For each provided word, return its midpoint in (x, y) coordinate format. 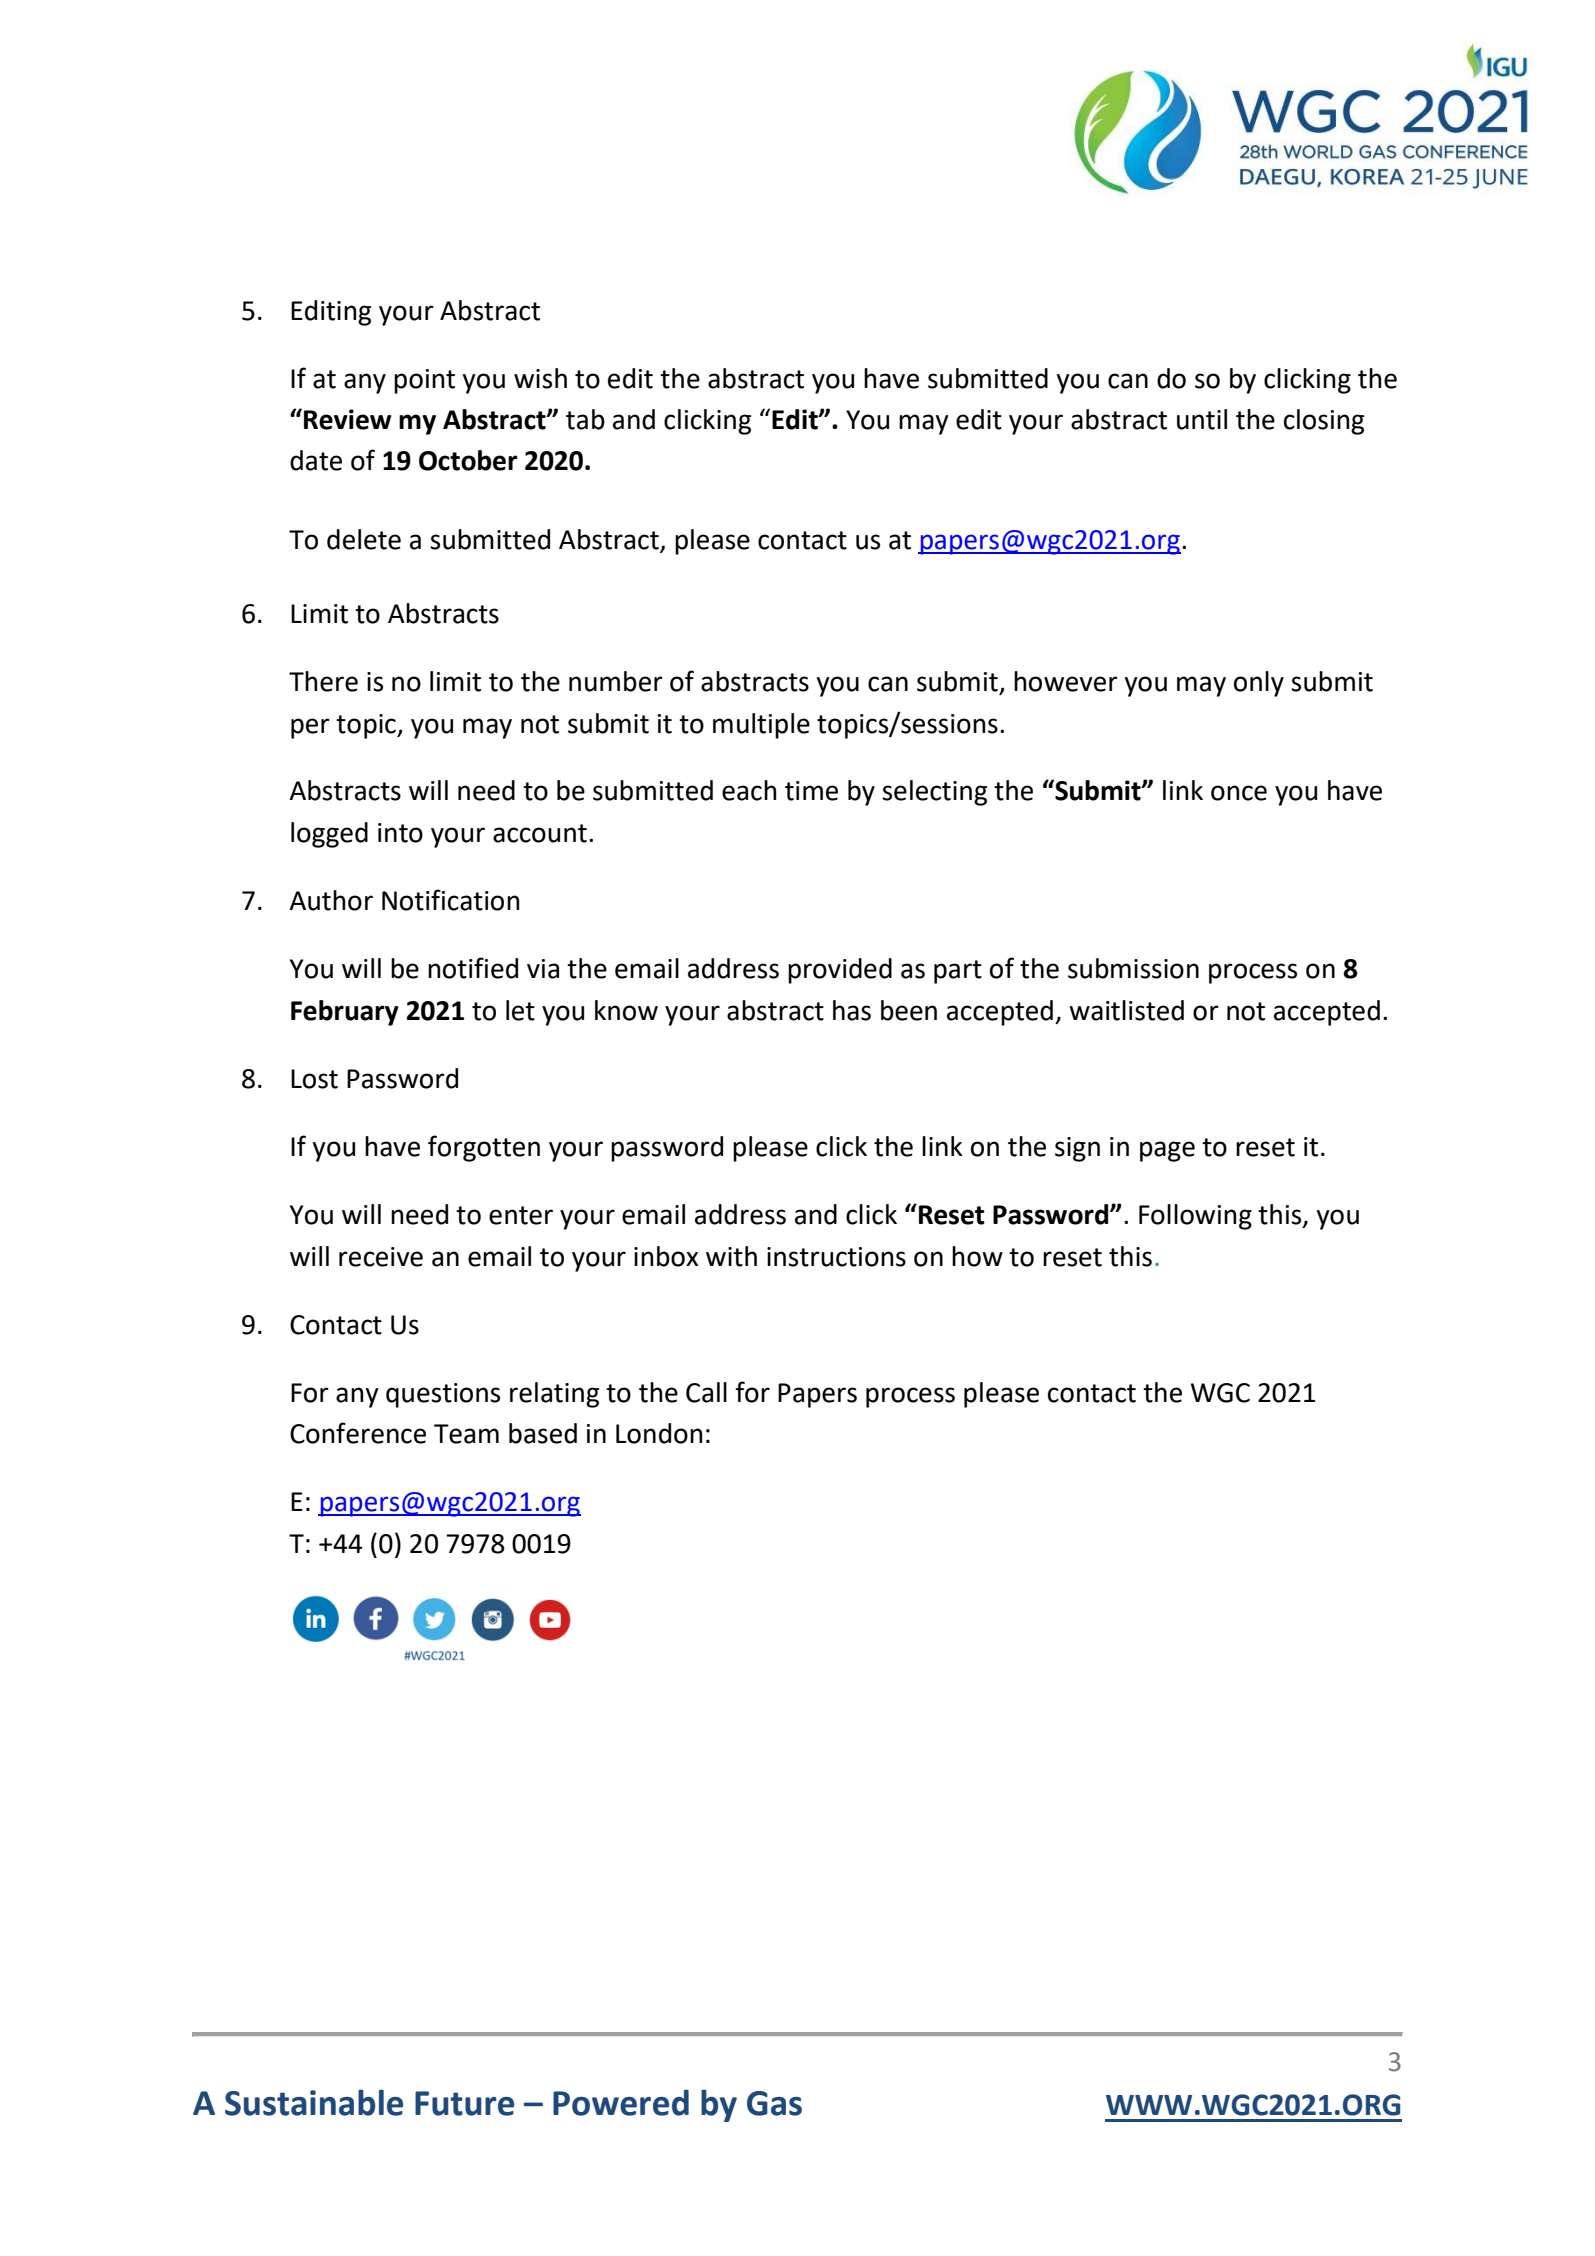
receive (381, 1257)
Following (1195, 1217)
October (468, 460)
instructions (836, 1257)
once (1239, 793)
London (659, 1433)
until (1202, 419)
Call (706, 1392)
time (811, 791)
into (400, 833)
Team (466, 1434)
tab (585, 419)
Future (464, 2103)
